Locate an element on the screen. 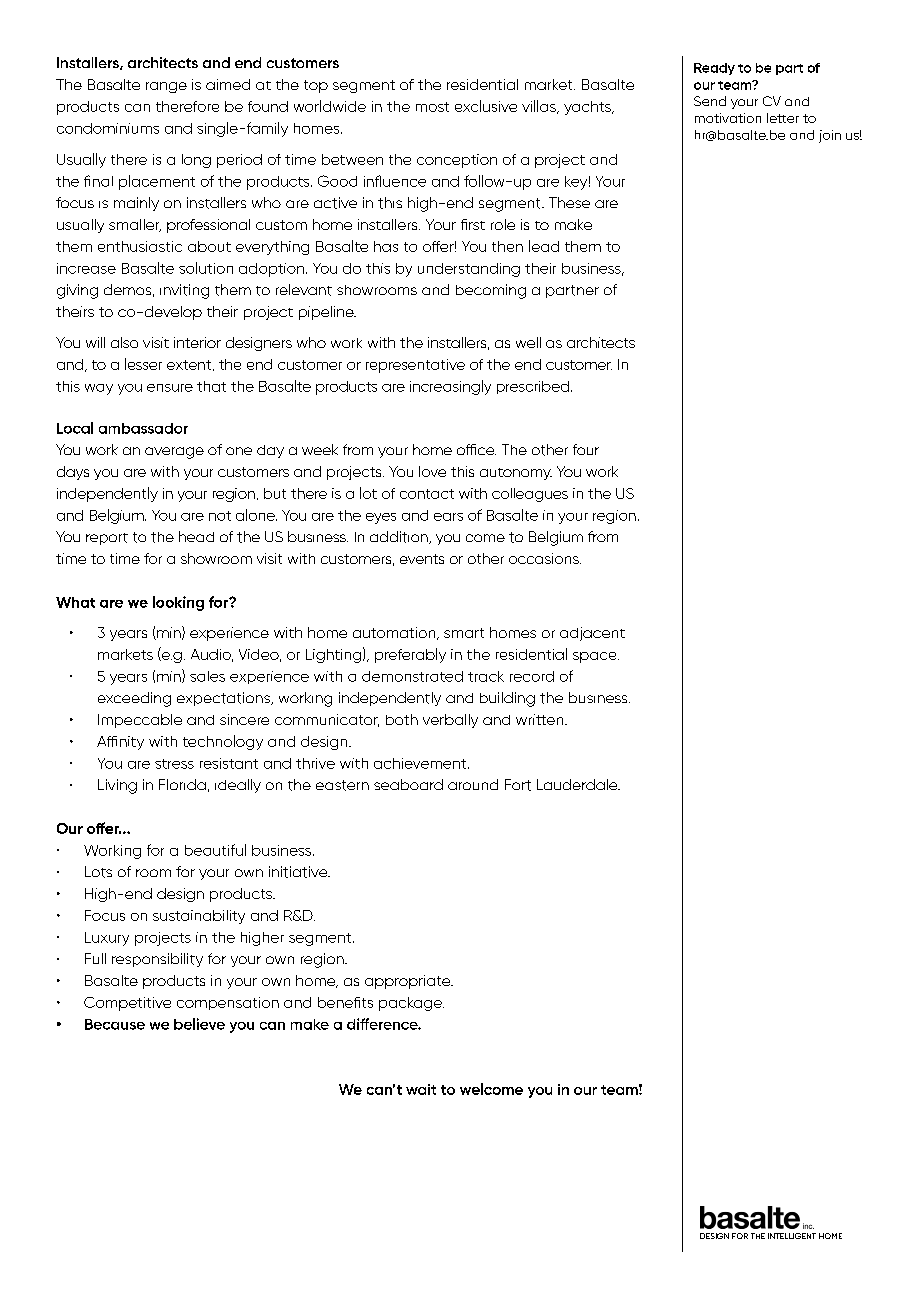 This screenshot has height=1308, width=924. motivation is located at coordinates (728, 118).
